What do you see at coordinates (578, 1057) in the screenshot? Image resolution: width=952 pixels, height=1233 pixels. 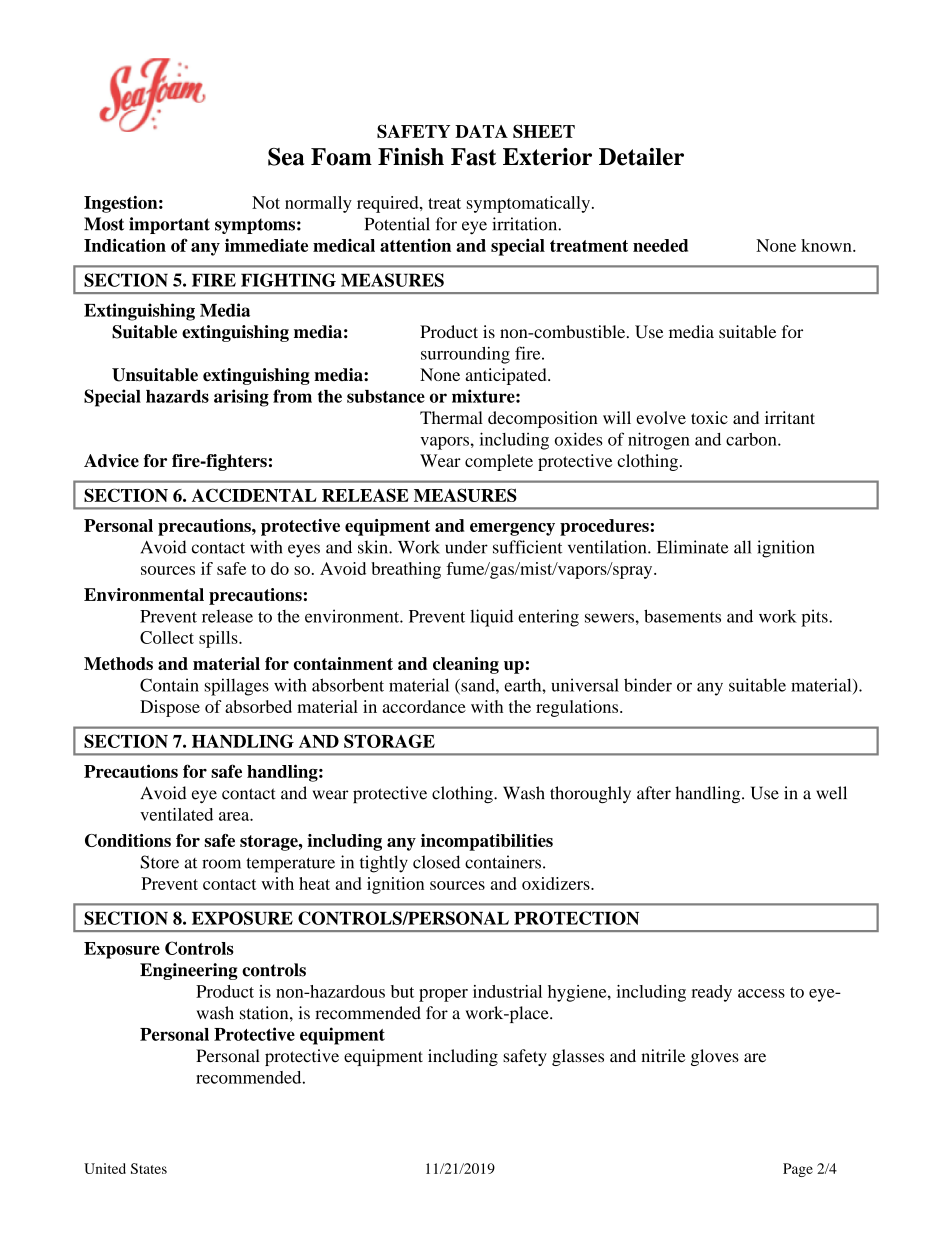 I see `glasses` at bounding box center [578, 1057].
